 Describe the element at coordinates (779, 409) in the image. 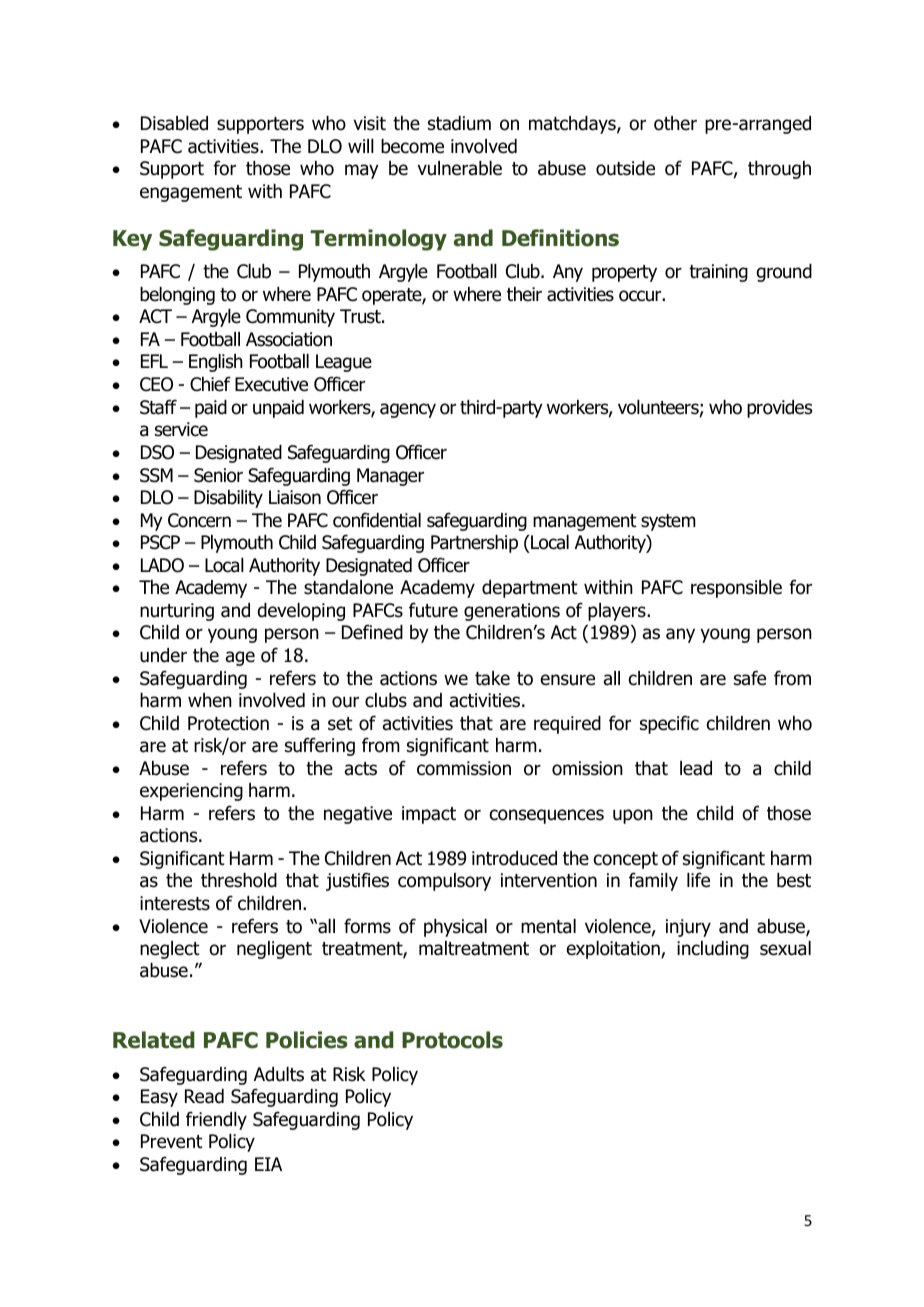

I see `provides` at that location.
